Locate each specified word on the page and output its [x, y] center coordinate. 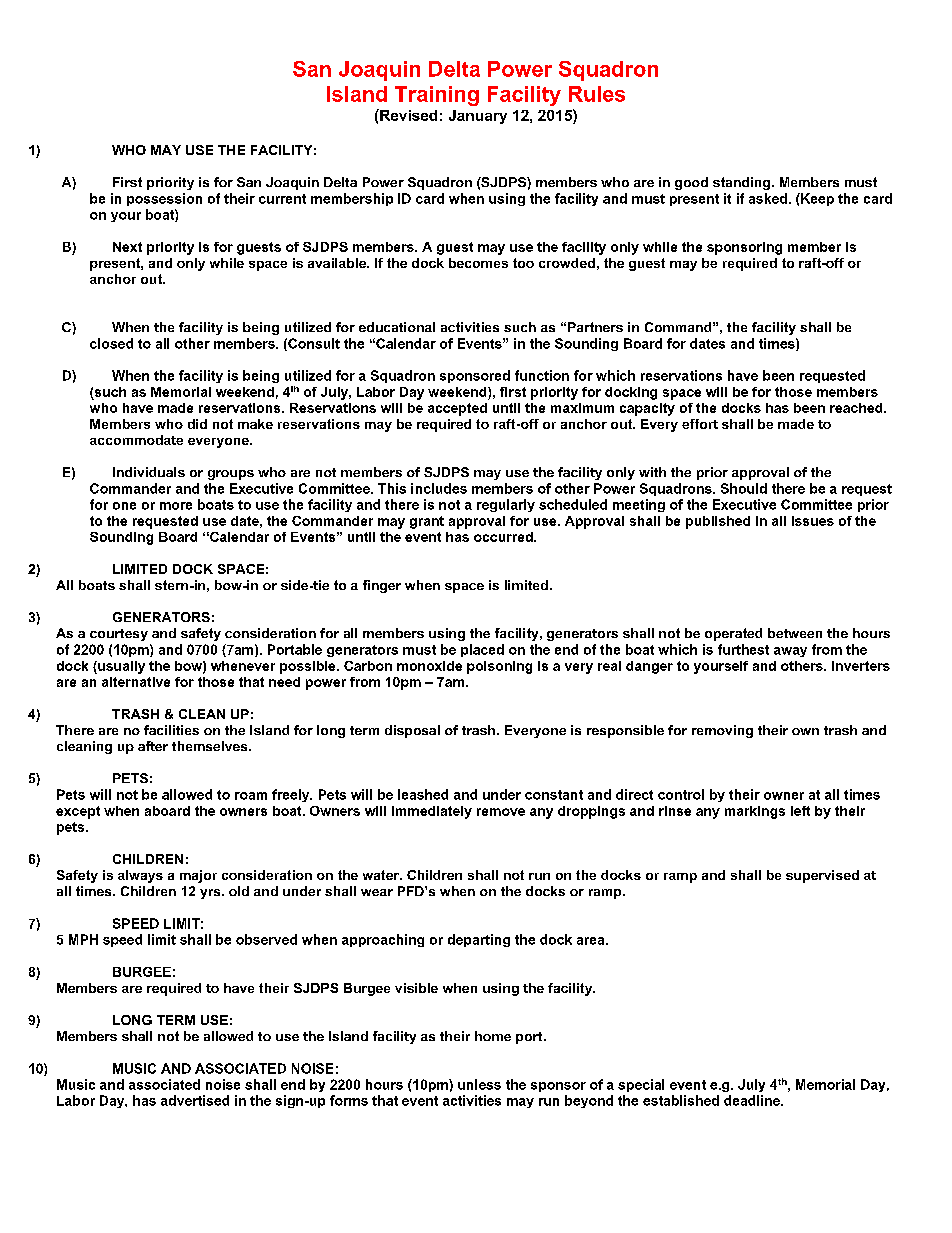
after [153, 746]
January [478, 117]
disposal [412, 731]
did [197, 424]
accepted [457, 409]
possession [164, 199]
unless [479, 1084]
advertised [195, 1100]
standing [741, 183]
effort [700, 424]
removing [722, 731]
